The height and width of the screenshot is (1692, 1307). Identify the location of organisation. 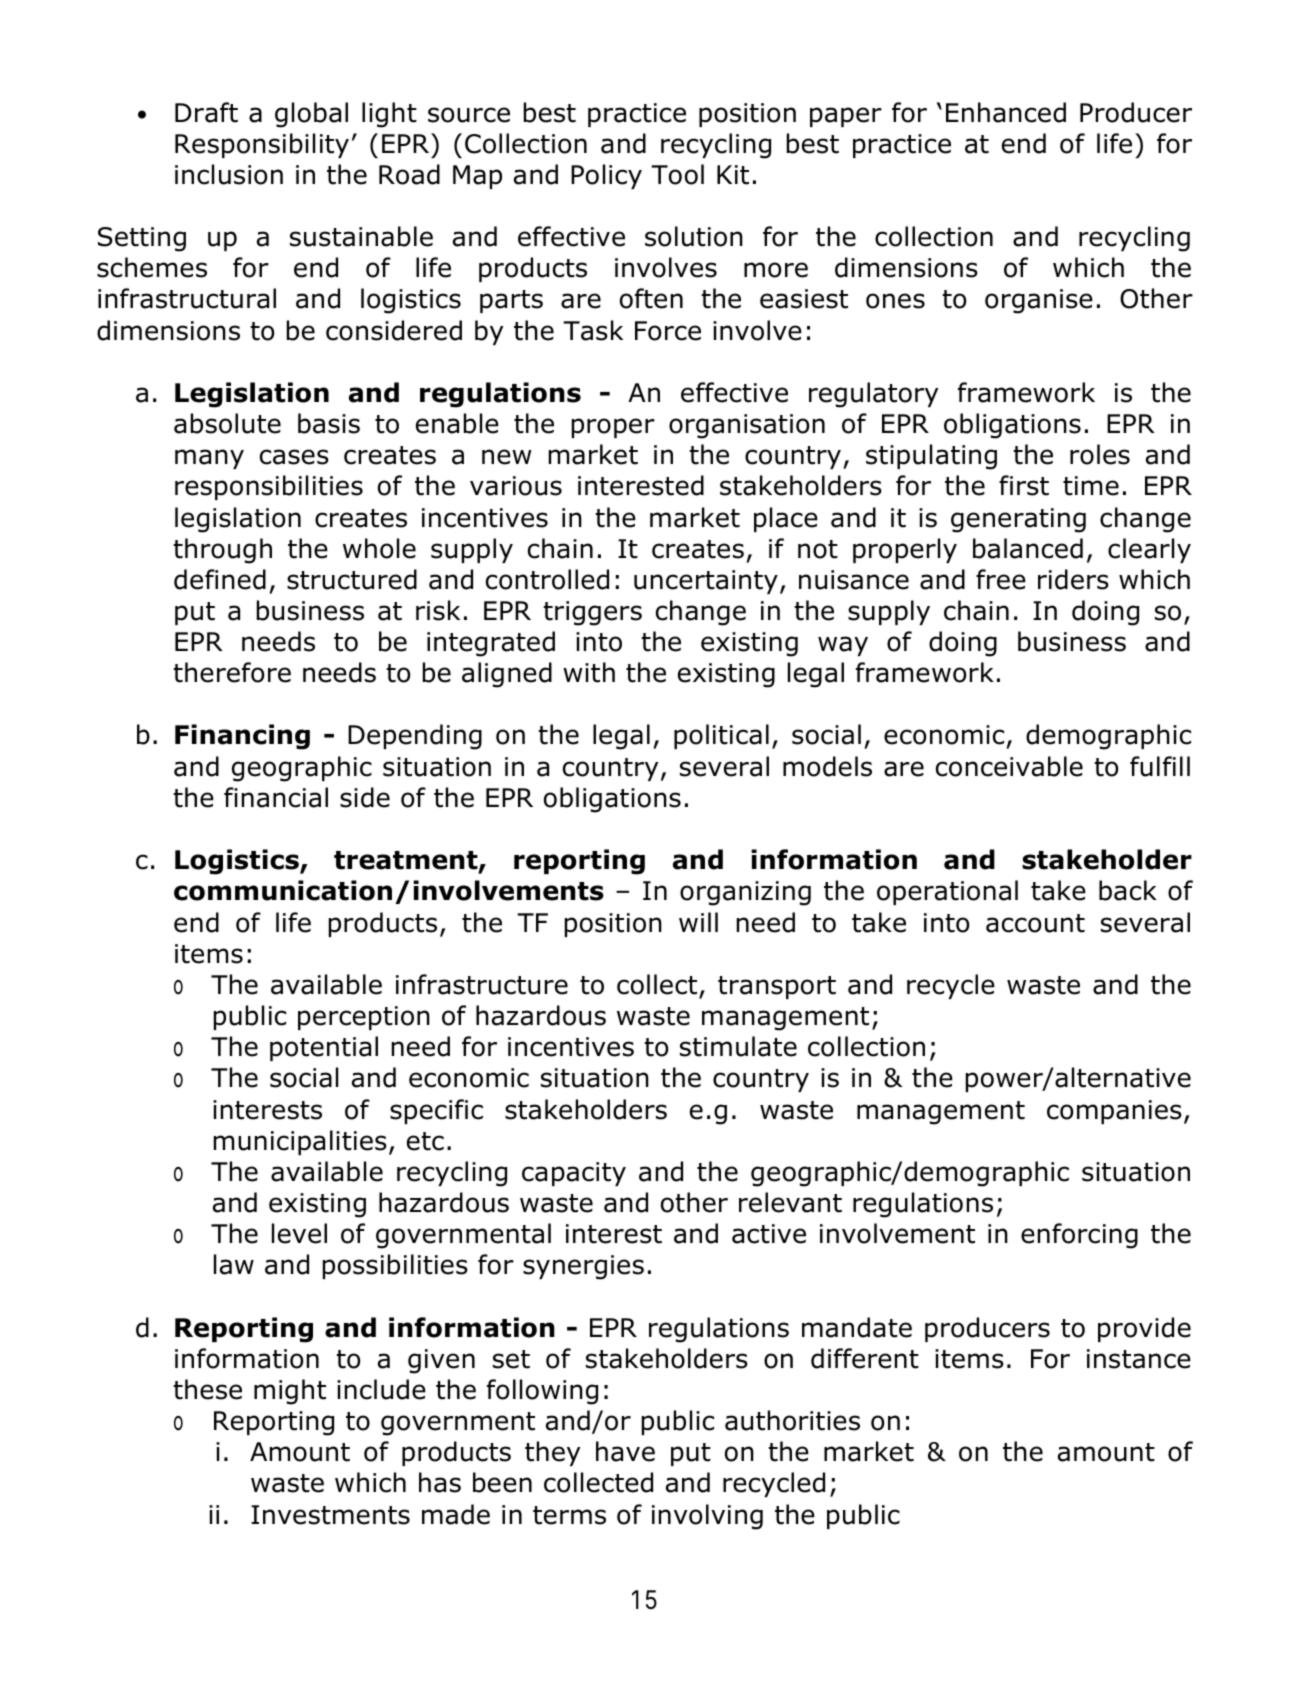
(747, 426).
